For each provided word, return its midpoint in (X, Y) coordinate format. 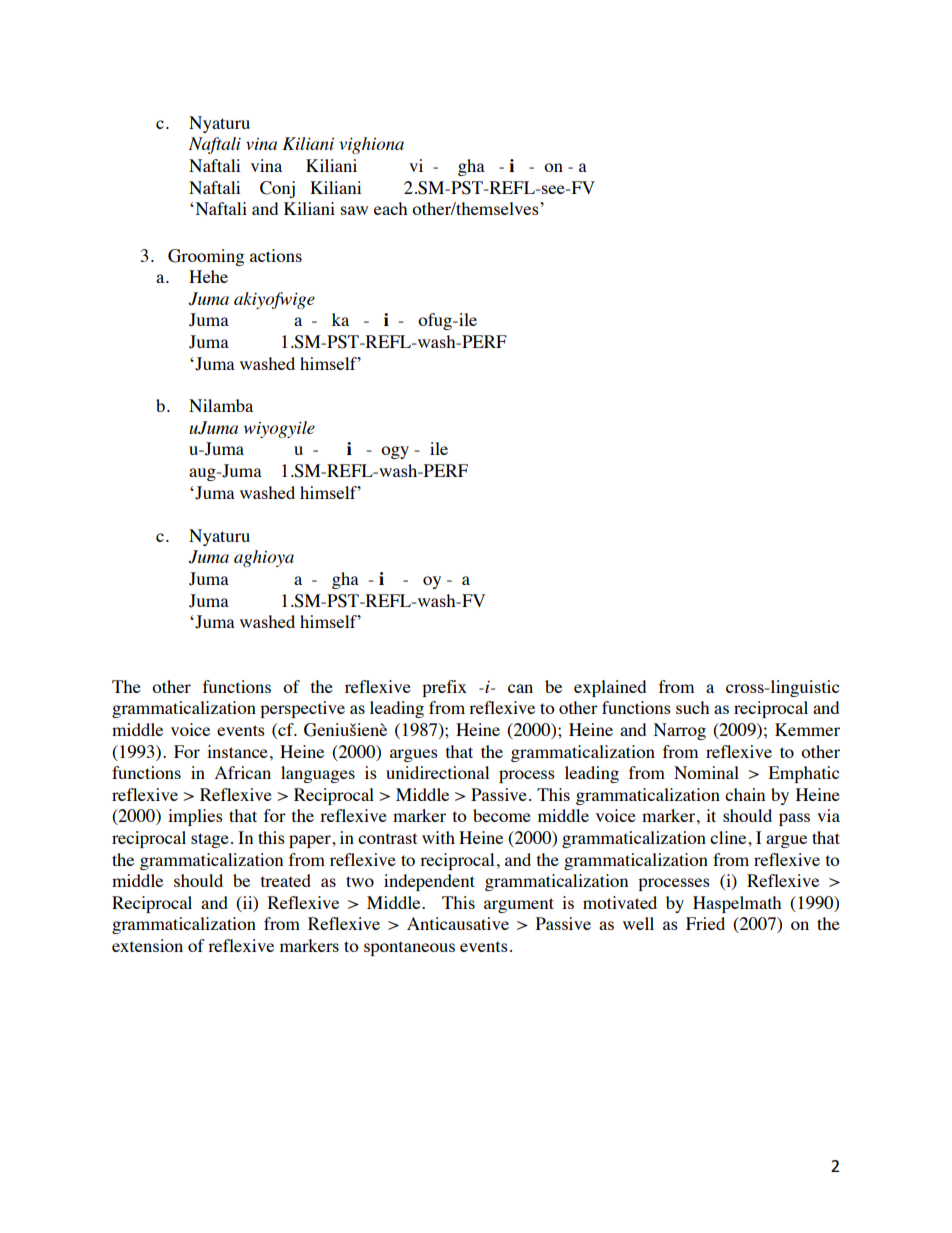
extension (147, 945)
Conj (277, 189)
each (390, 208)
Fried (705, 923)
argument (519, 905)
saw (354, 210)
